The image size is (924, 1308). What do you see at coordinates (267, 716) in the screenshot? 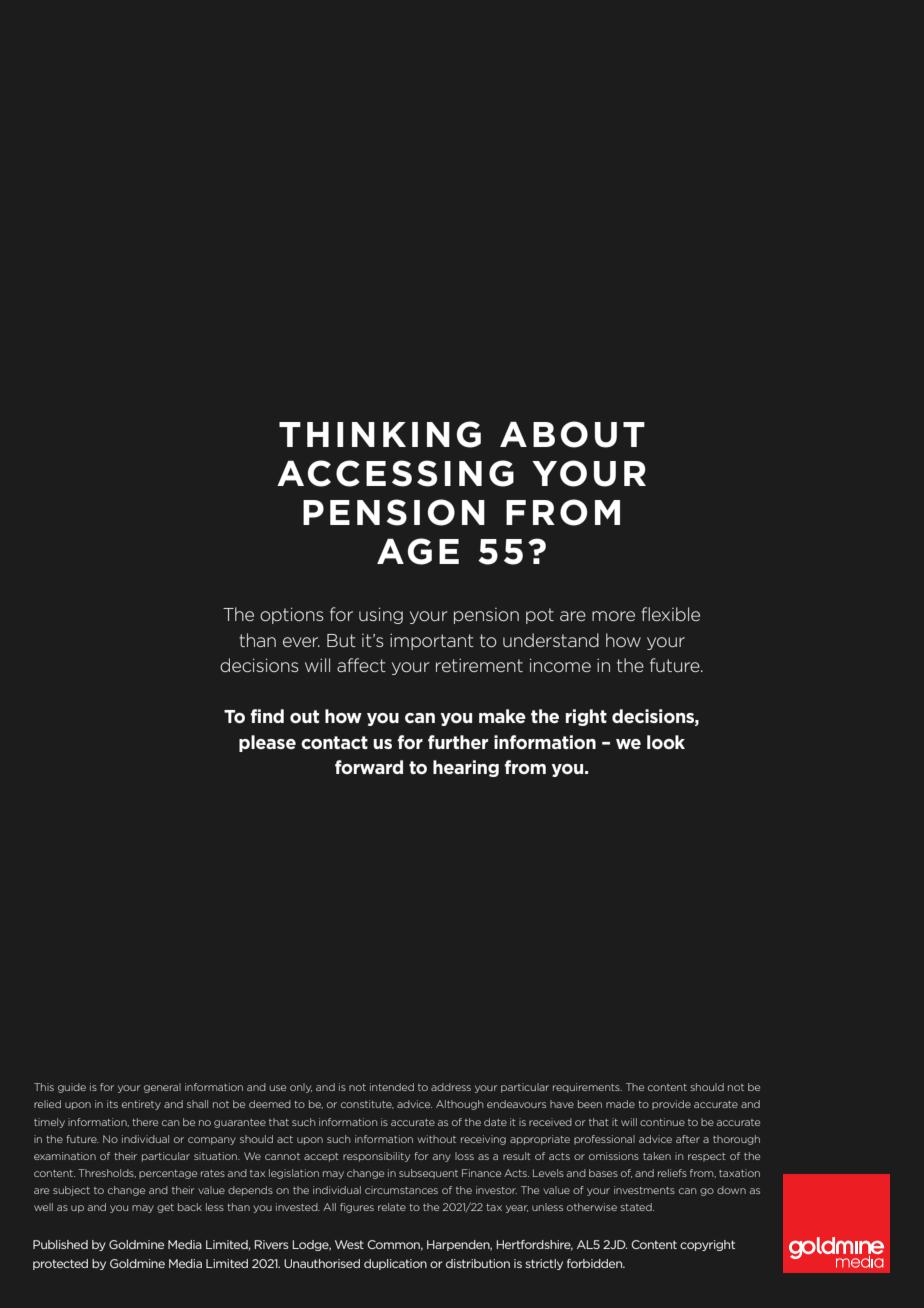
I see `find` at bounding box center [267, 716].
